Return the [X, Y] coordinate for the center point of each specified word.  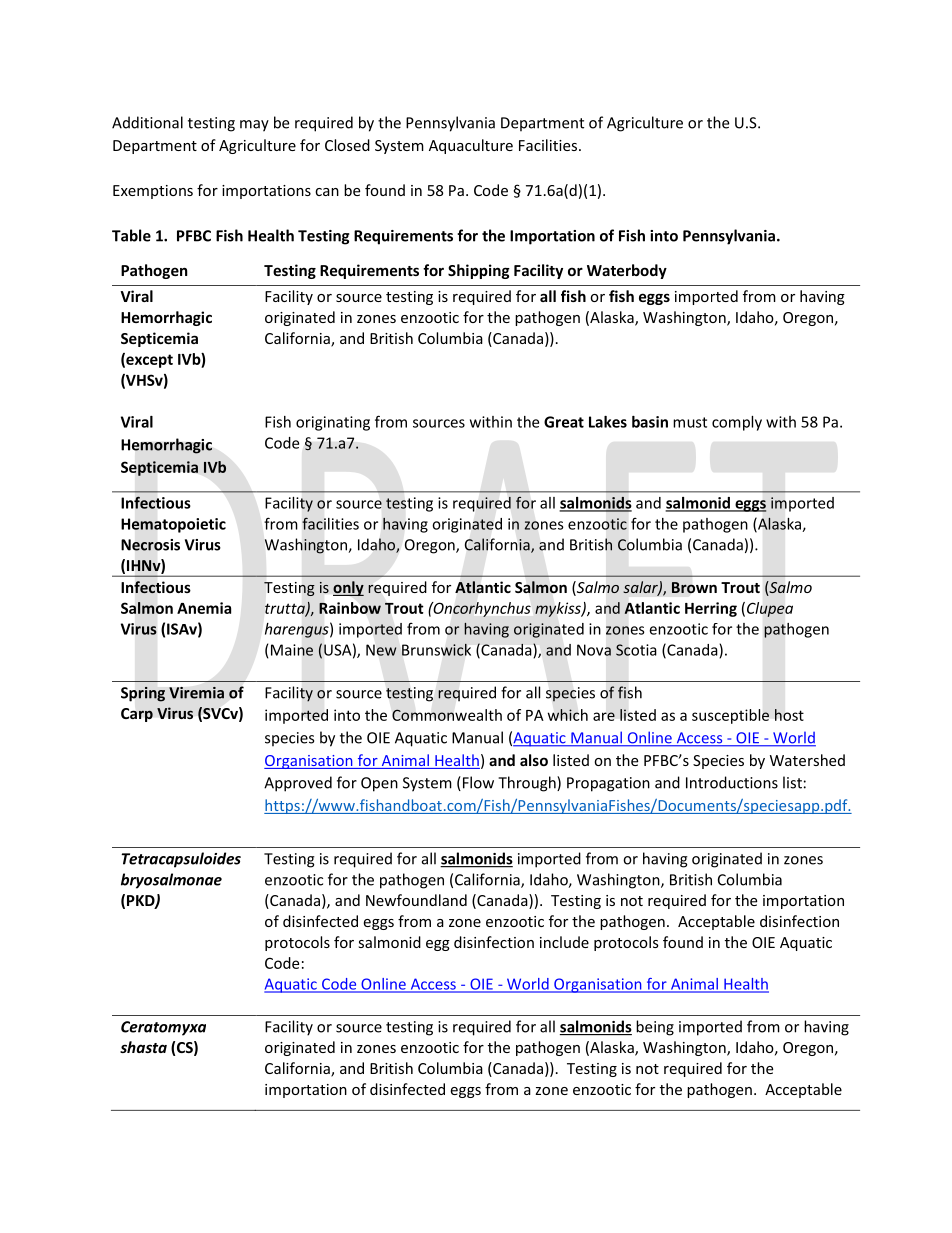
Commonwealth [447, 715]
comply [737, 423]
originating [333, 423]
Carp [137, 715]
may [254, 126]
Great [564, 422]
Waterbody [627, 271]
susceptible [730, 716]
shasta [143, 1047]
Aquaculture [471, 146]
